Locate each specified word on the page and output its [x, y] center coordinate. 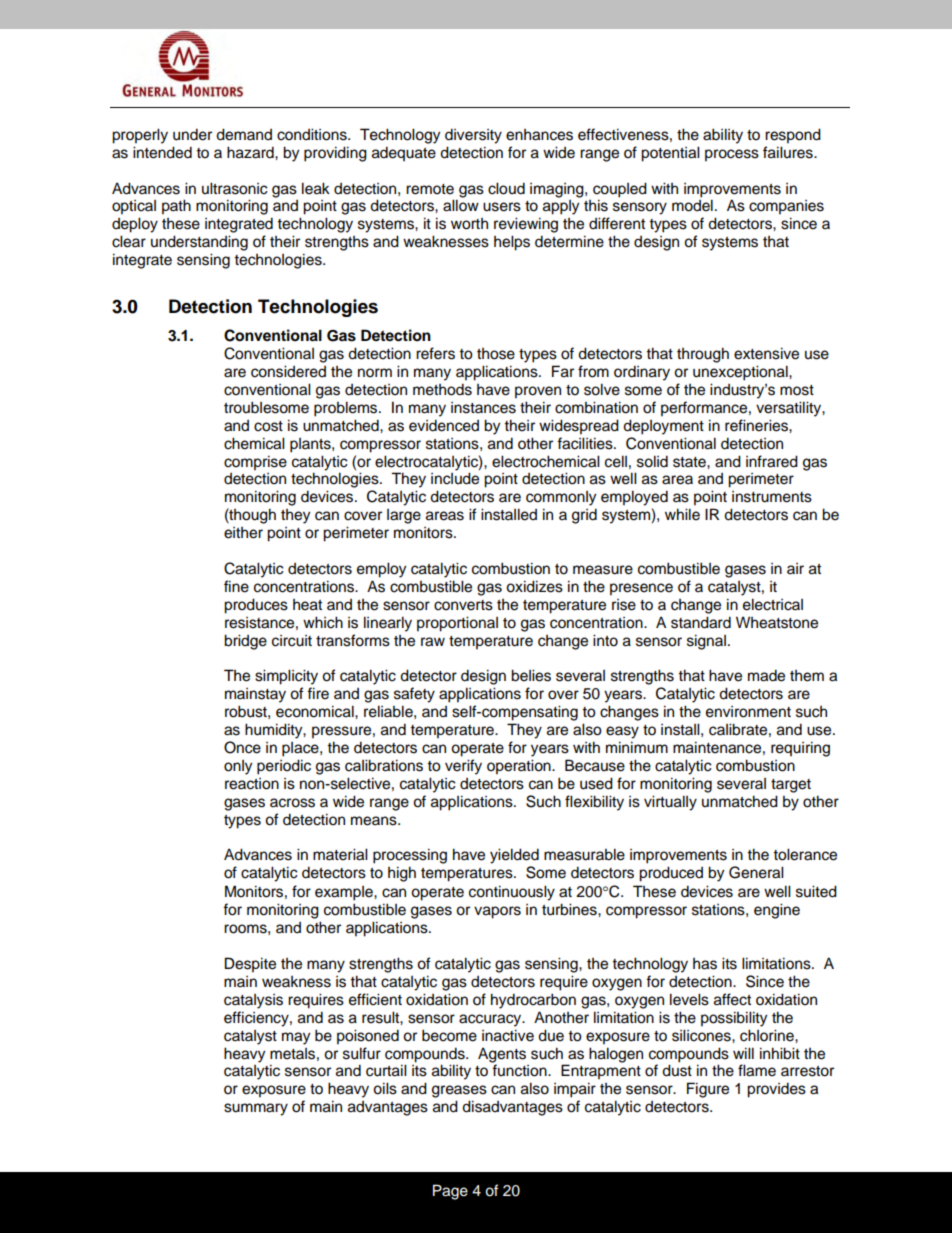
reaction [252, 784]
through [703, 355]
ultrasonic [235, 188]
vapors [497, 912]
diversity [473, 136]
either [243, 533]
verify [463, 767]
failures [789, 152]
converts [463, 605]
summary [256, 1109]
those [496, 354]
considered [288, 371]
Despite [250, 965]
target [791, 786]
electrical [773, 604]
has [705, 964]
